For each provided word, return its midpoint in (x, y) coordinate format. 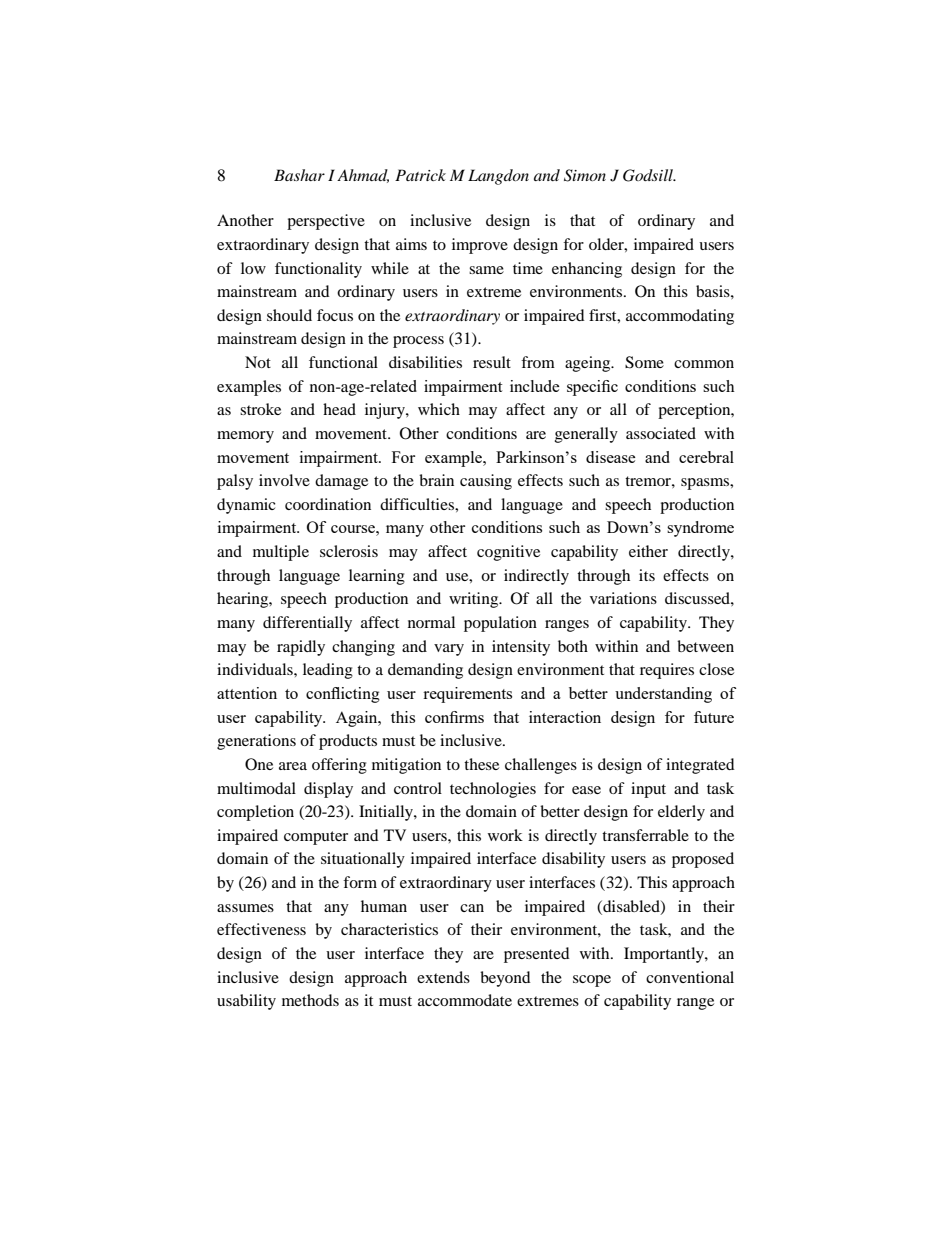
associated (661, 433)
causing (486, 482)
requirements (467, 695)
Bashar (299, 175)
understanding (663, 695)
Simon (585, 175)
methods (310, 1000)
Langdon (498, 177)
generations (256, 742)
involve (284, 480)
